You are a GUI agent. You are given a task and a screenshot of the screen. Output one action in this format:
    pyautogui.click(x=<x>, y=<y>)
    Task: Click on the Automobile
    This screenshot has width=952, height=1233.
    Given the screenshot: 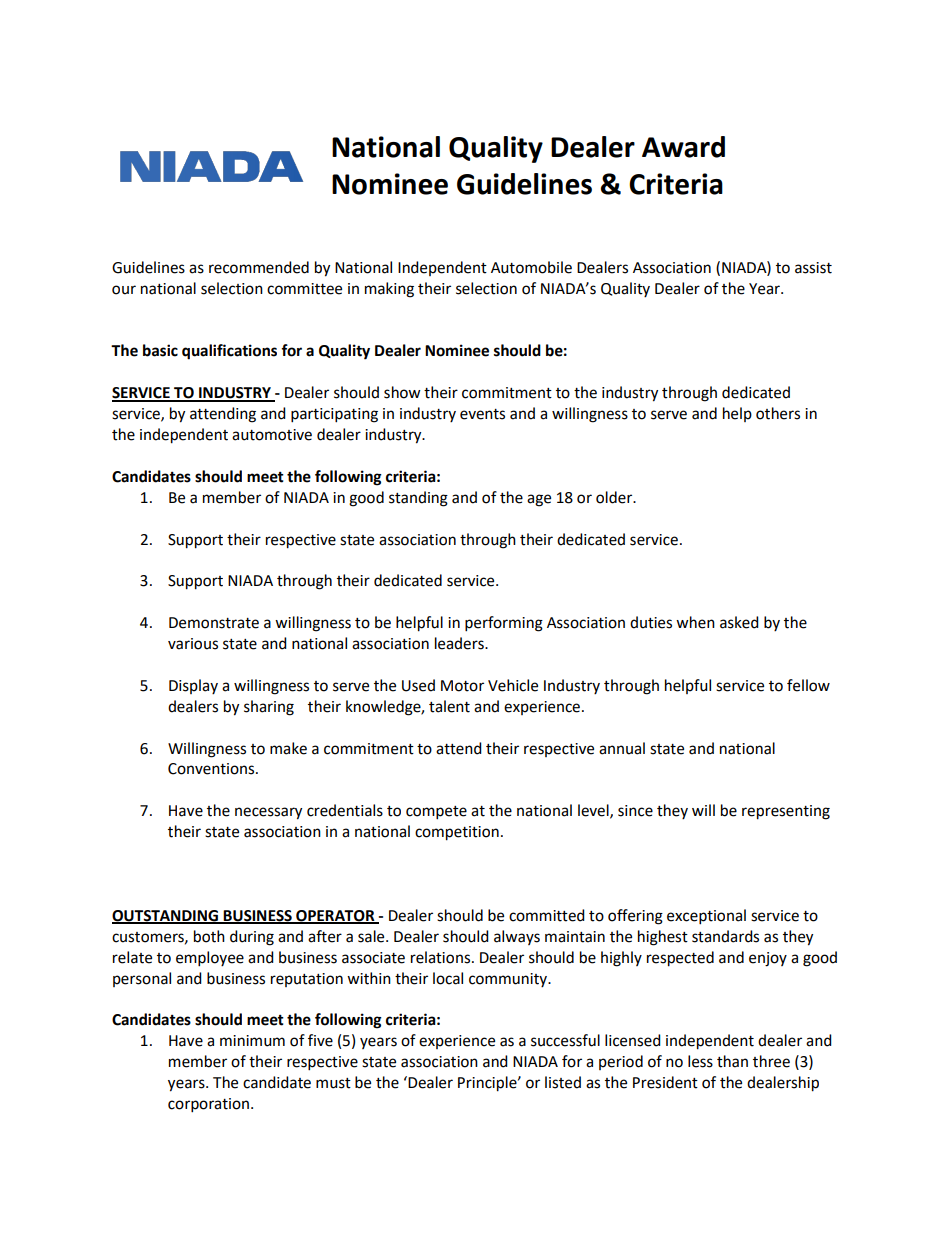 What is the action you would take?
    pyautogui.click(x=531, y=267)
